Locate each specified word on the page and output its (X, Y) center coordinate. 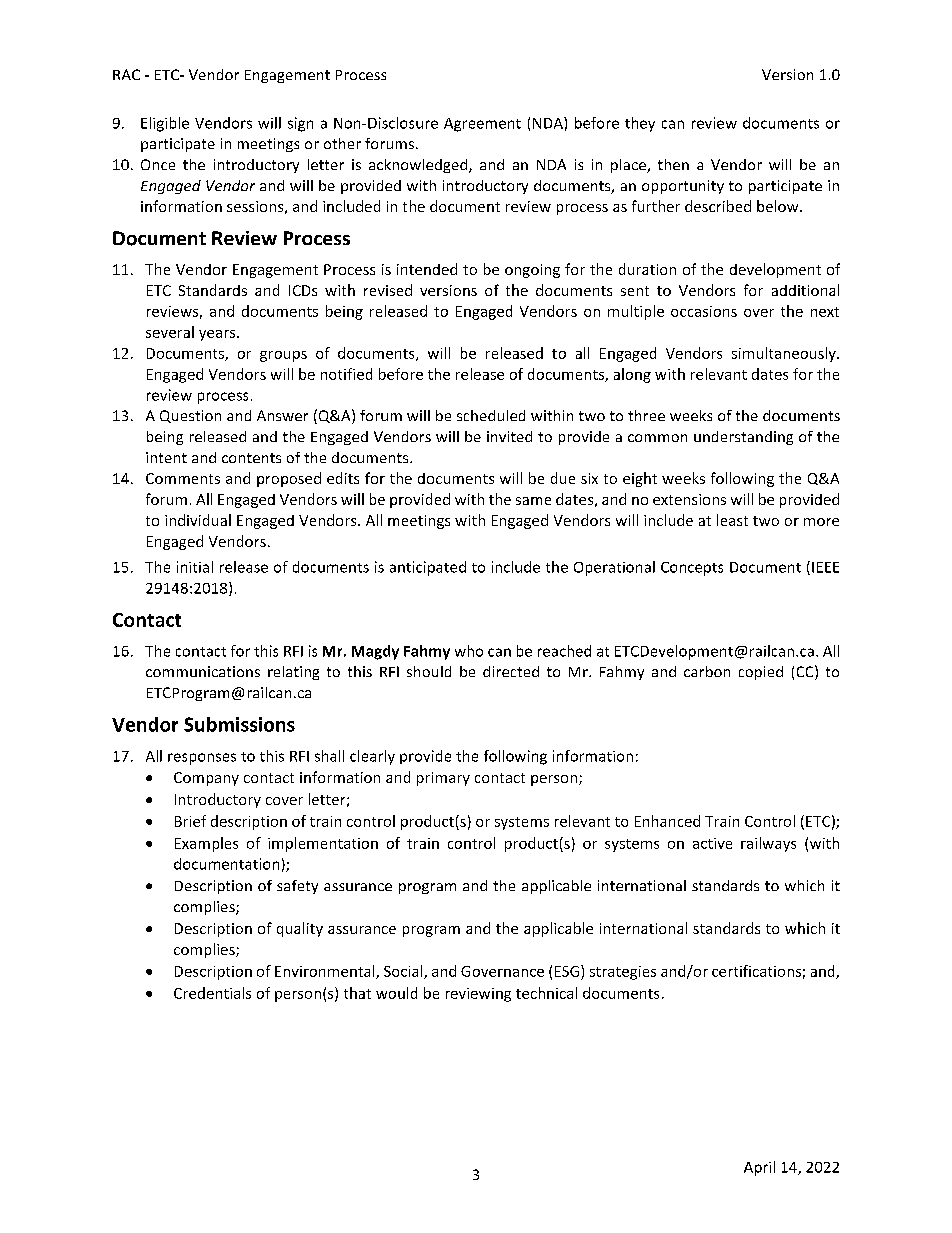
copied (761, 673)
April (759, 1168)
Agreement (482, 125)
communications (203, 671)
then (673, 164)
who (469, 651)
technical (546, 993)
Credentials (212, 993)
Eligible (165, 124)
